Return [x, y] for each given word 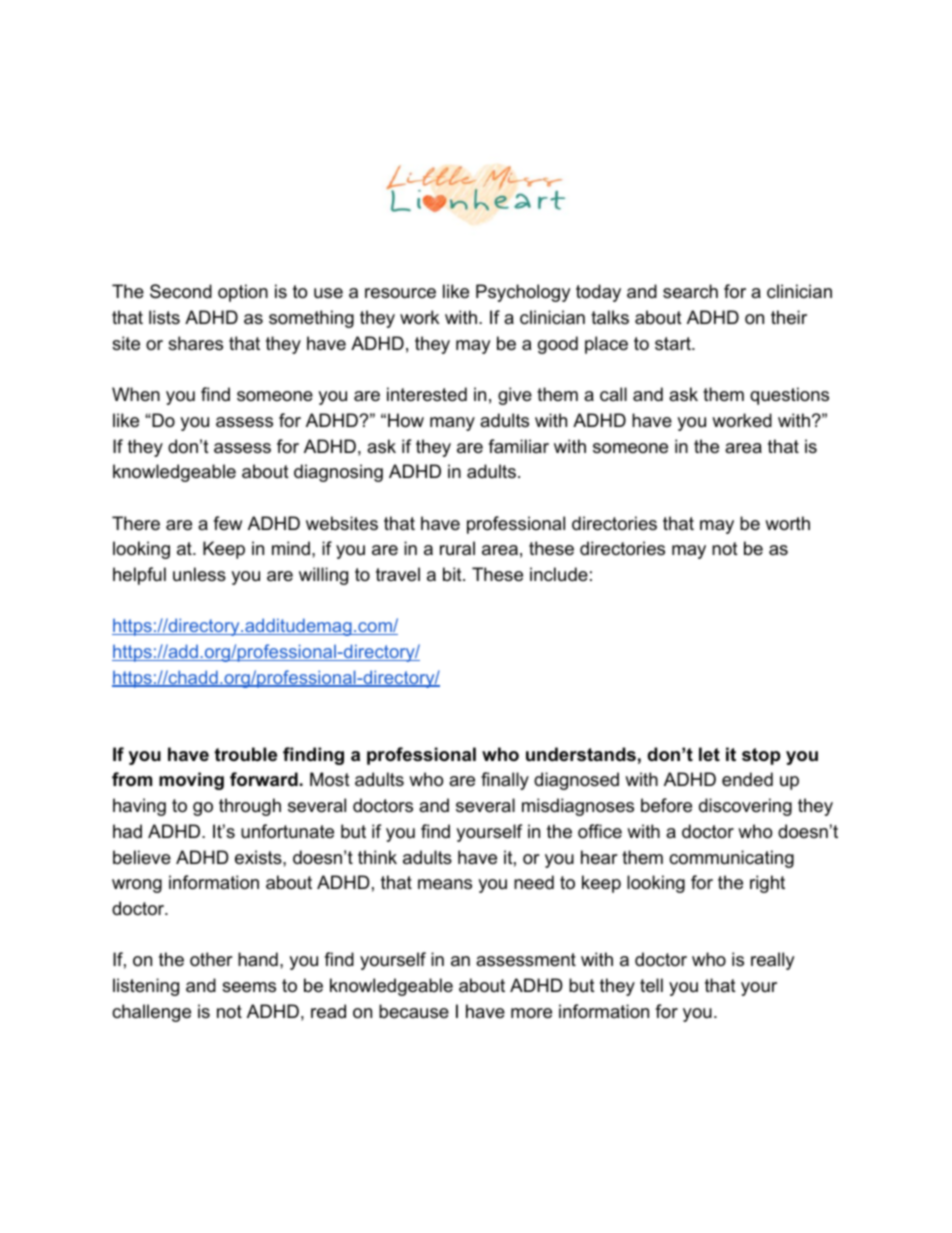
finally [505, 781]
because [414, 1011]
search [690, 291]
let [709, 754]
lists [164, 317]
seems [249, 987]
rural [457, 548]
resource [400, 293]
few [227, 523]
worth [787, 523]
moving [191, 781]
